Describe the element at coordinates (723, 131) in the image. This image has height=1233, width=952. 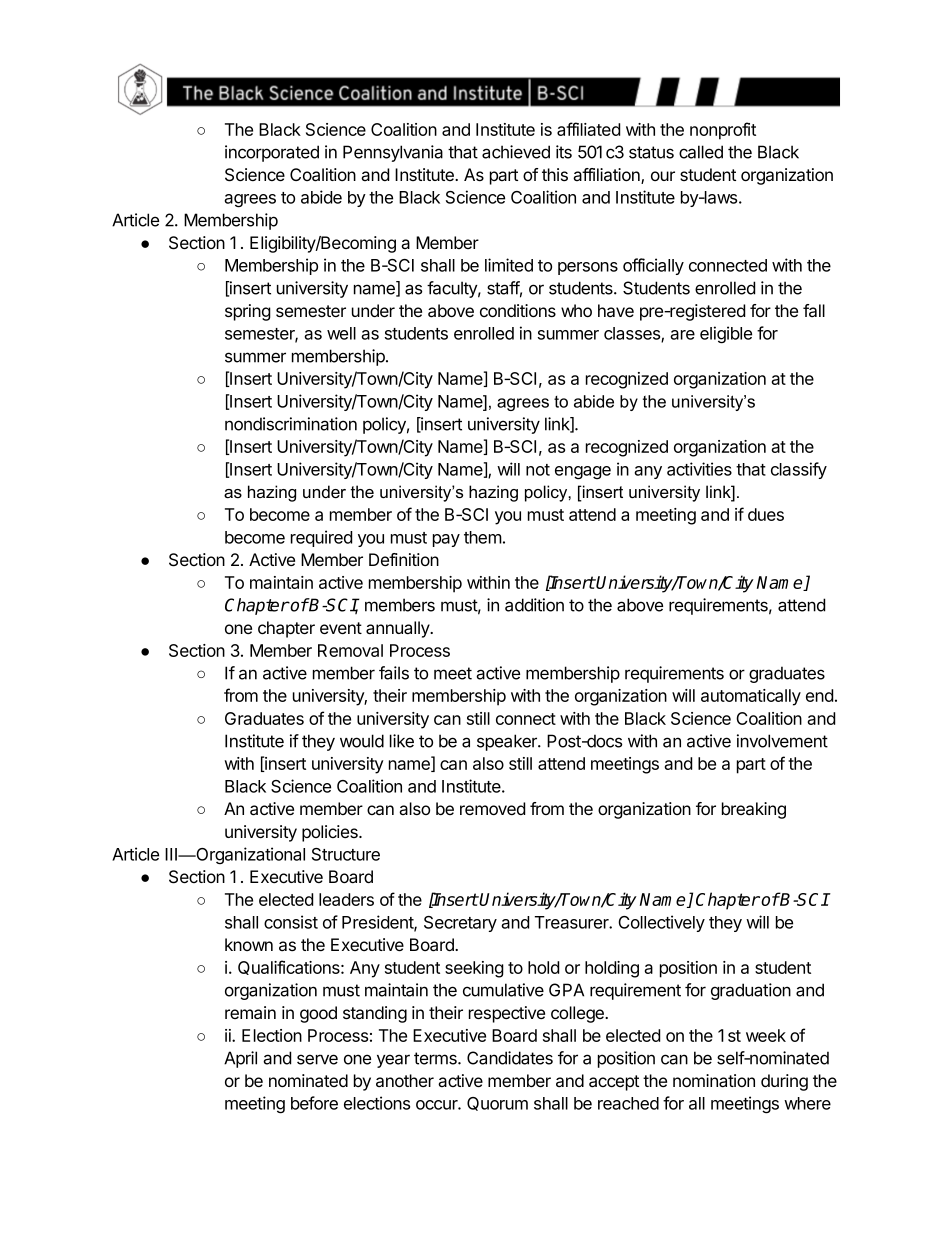
I see `nonprofit` at that location.
